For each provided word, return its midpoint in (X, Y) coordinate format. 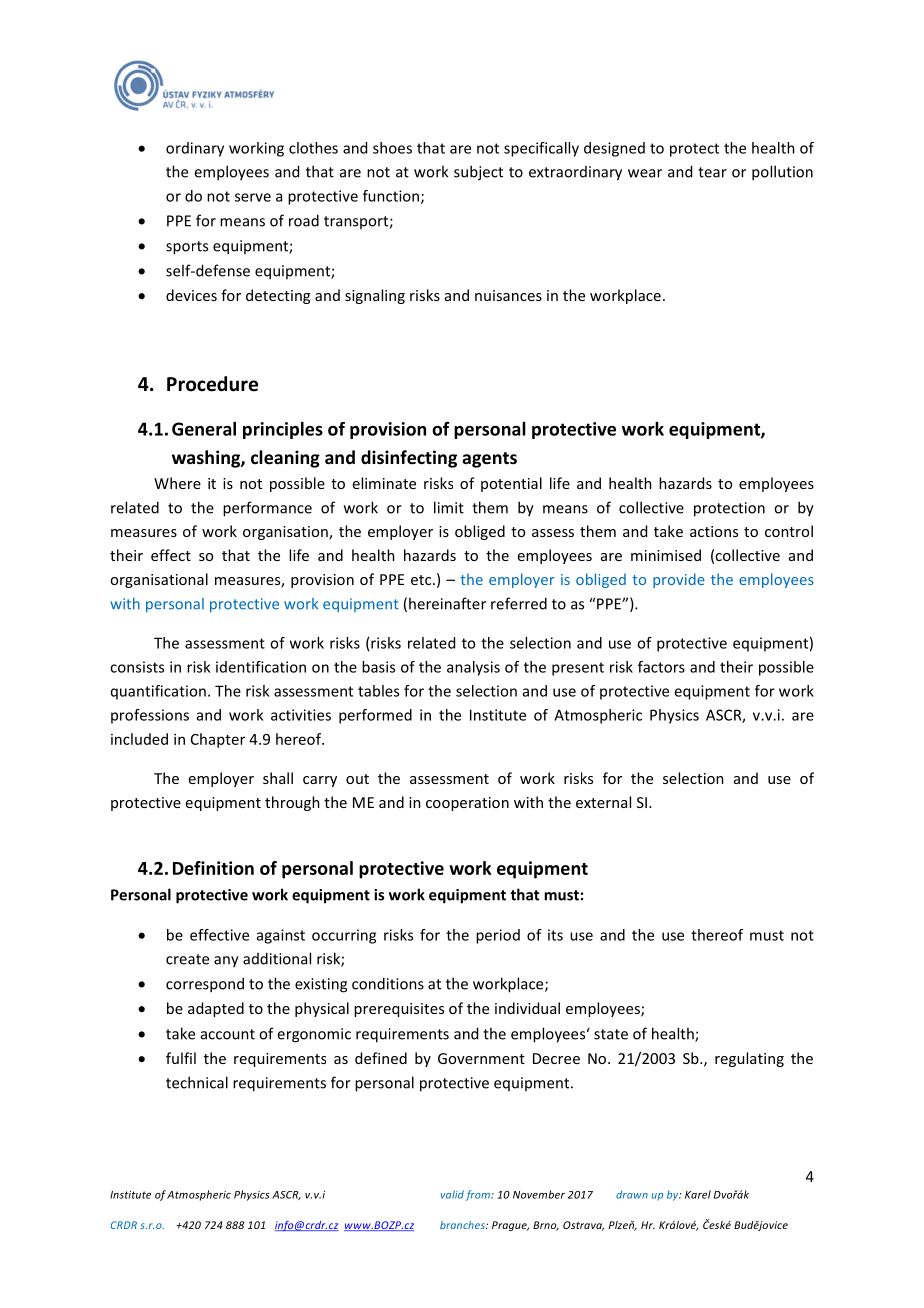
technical (197, 1082)
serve (253, 197)
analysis (473, 668)
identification (261, 667)
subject (478, 173)
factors (661, 667)
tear (712, 172)
